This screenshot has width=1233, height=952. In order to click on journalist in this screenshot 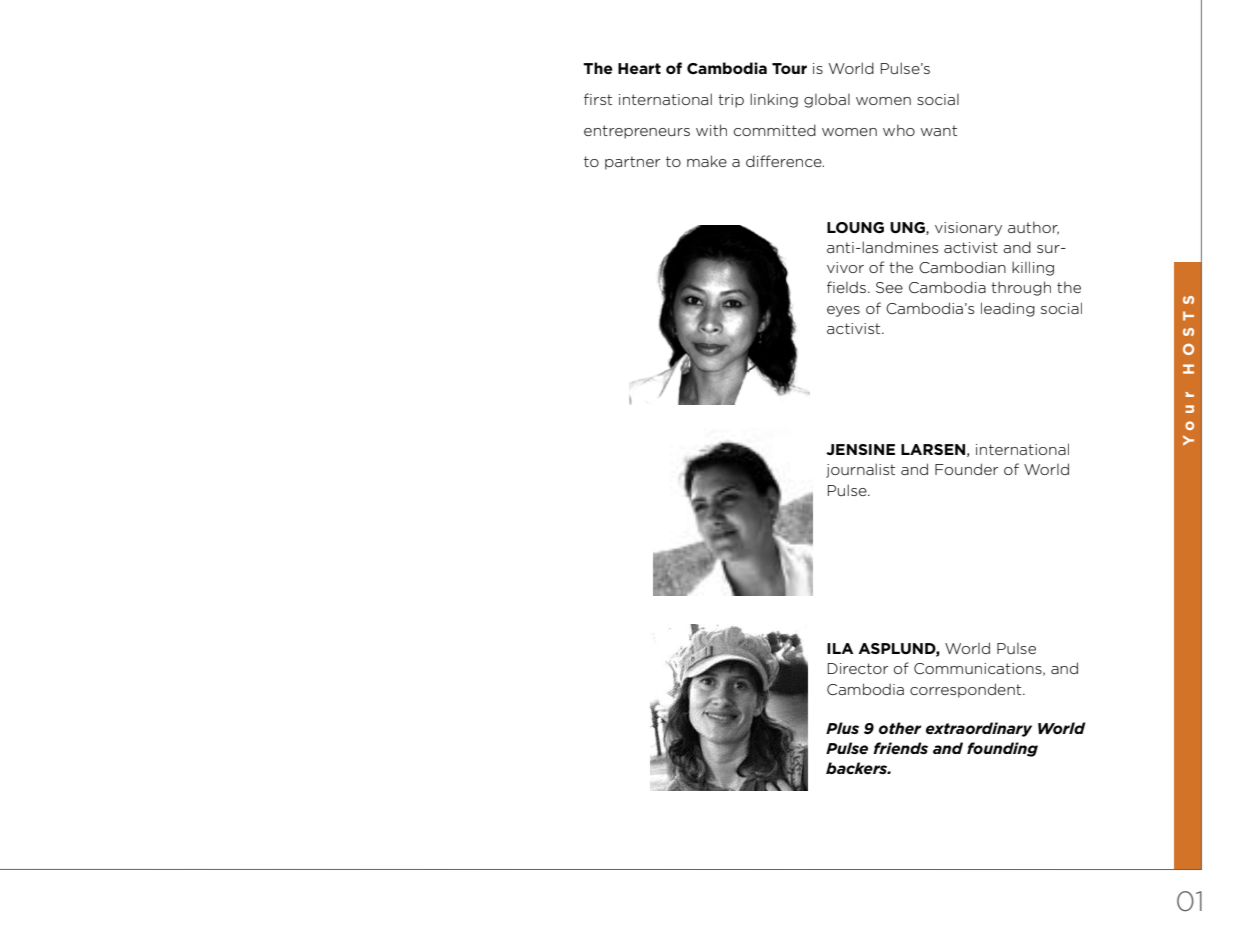, I will do `click(860, 470)`.
